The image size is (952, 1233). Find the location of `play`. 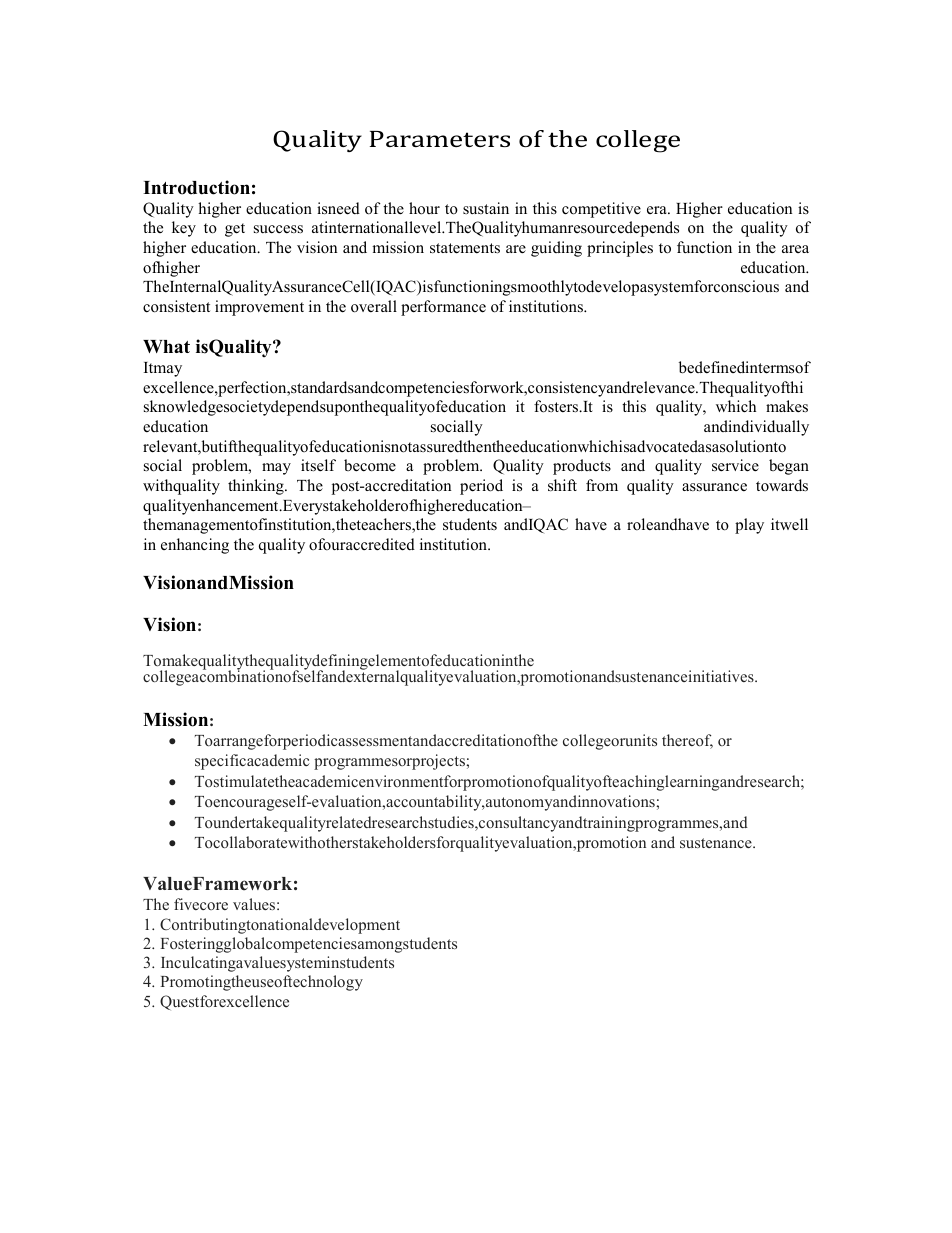

play is located at coordinates (749, 526).
